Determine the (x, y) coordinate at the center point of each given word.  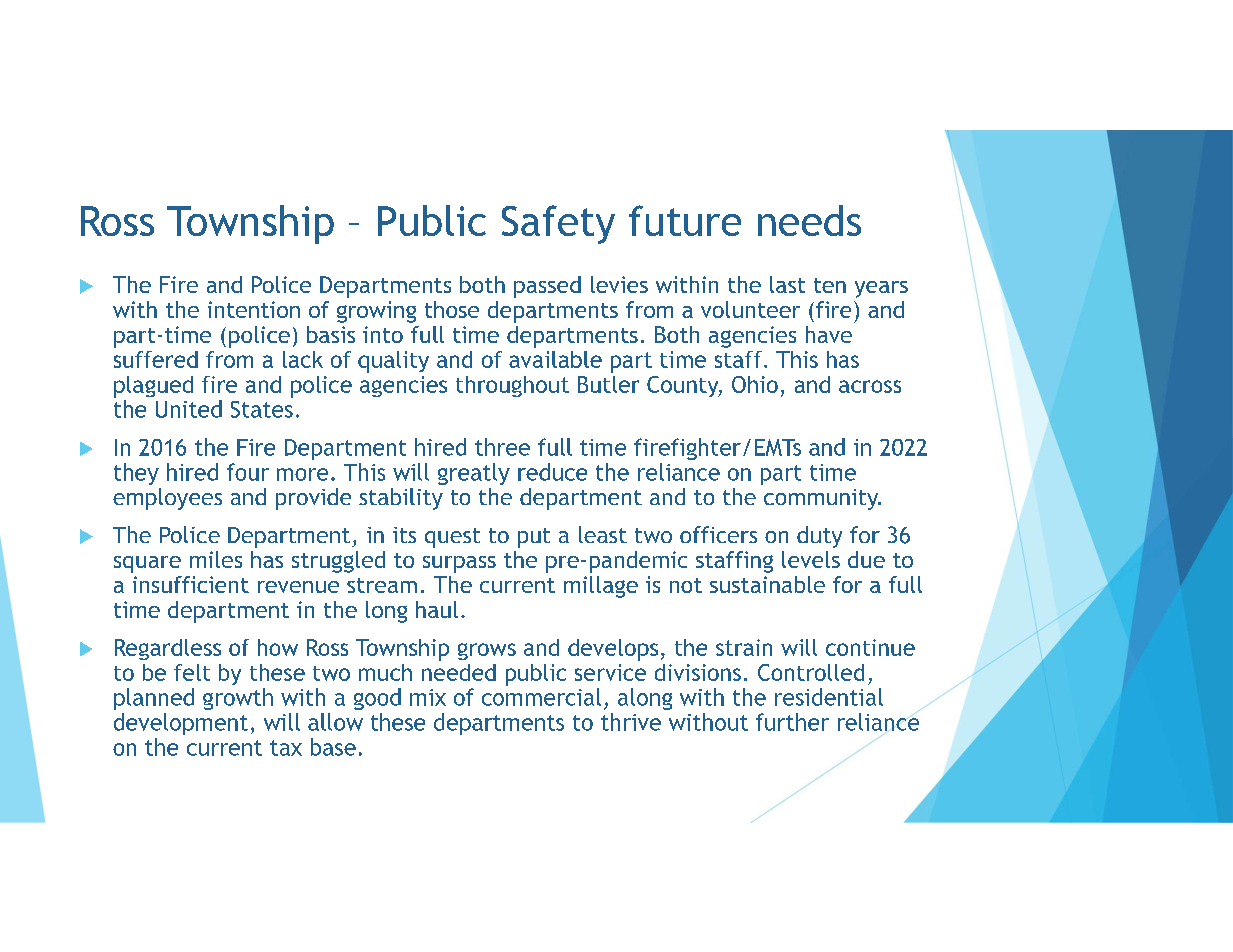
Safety (558, 224)
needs (809, 220)
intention (254, 309)
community (822, 499)
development (181, 724)
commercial (541, 697)
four (248, 472)
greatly (474, 474)
